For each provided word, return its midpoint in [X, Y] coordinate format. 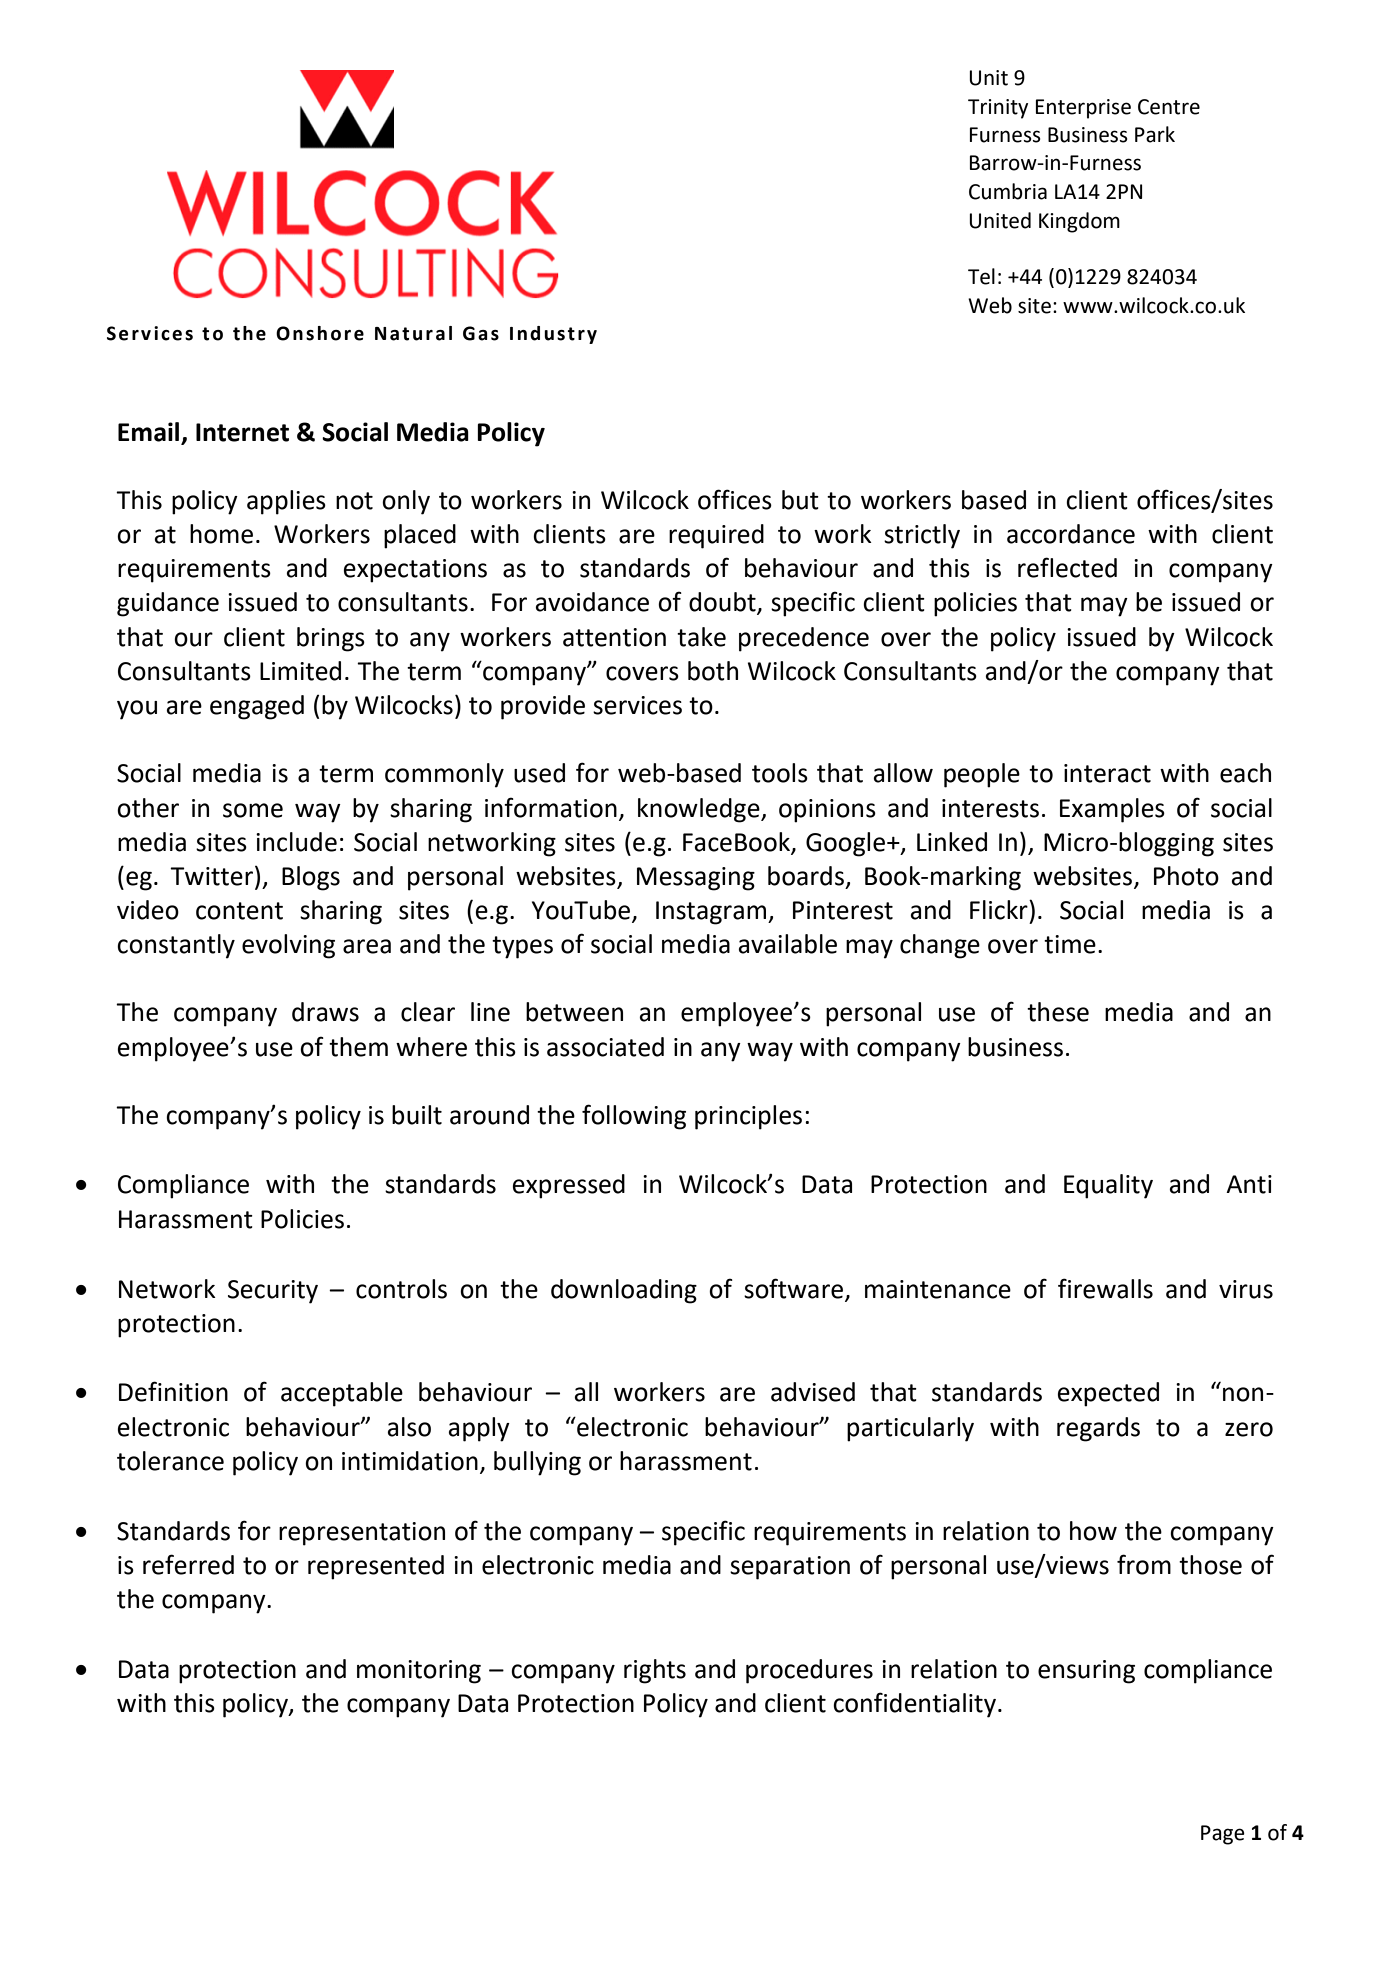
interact [1107, 773]
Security [273, 1292]
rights [655, 1671]
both [713, 671]
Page [1223, 1835]
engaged [257, 707]
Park [1155, 134]
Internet [242, 432]
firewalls [1105, 1288]
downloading [624, 1291]
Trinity [998, 109]
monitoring [419, 1672]
